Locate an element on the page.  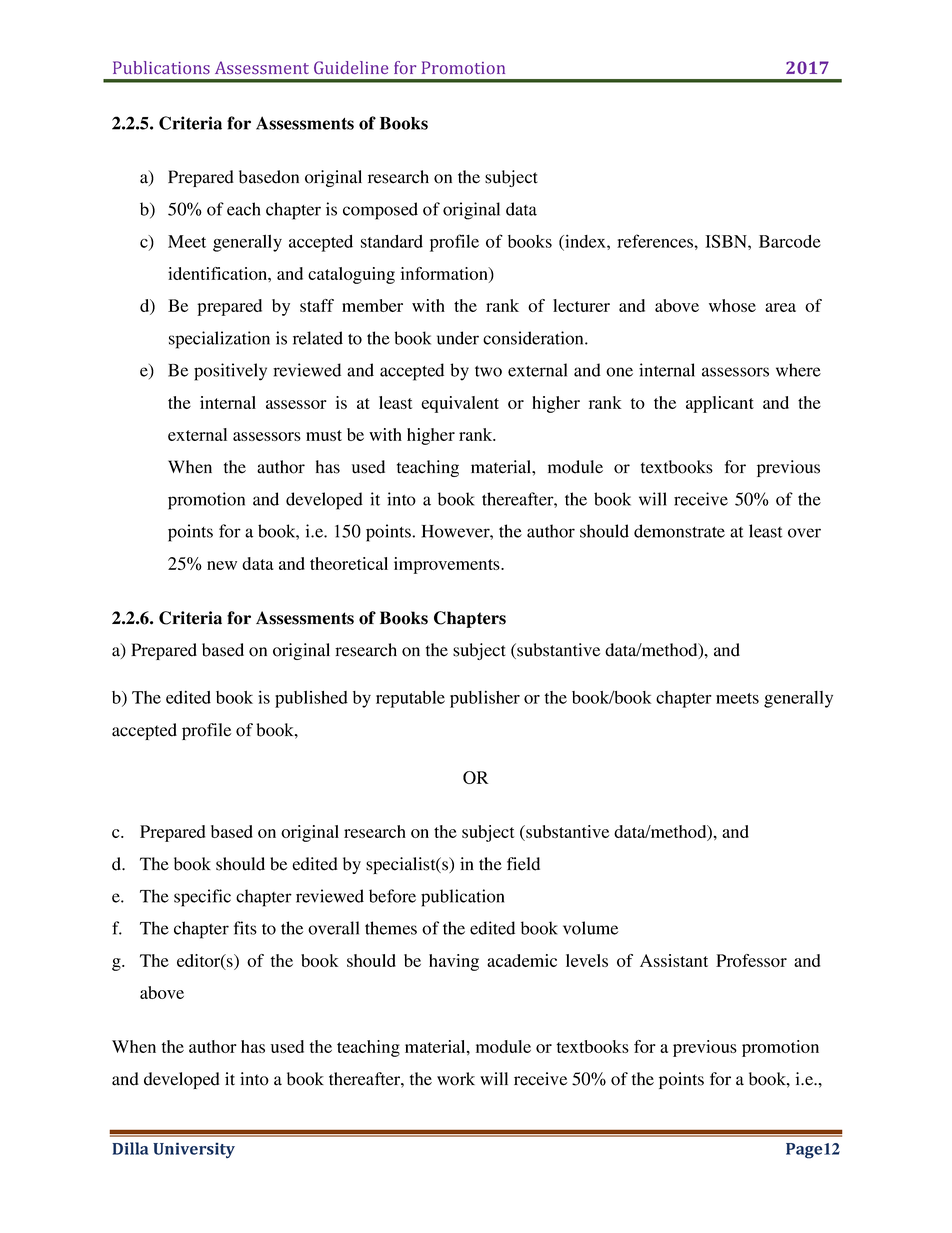
work is located at coordinates (456, 1079).
